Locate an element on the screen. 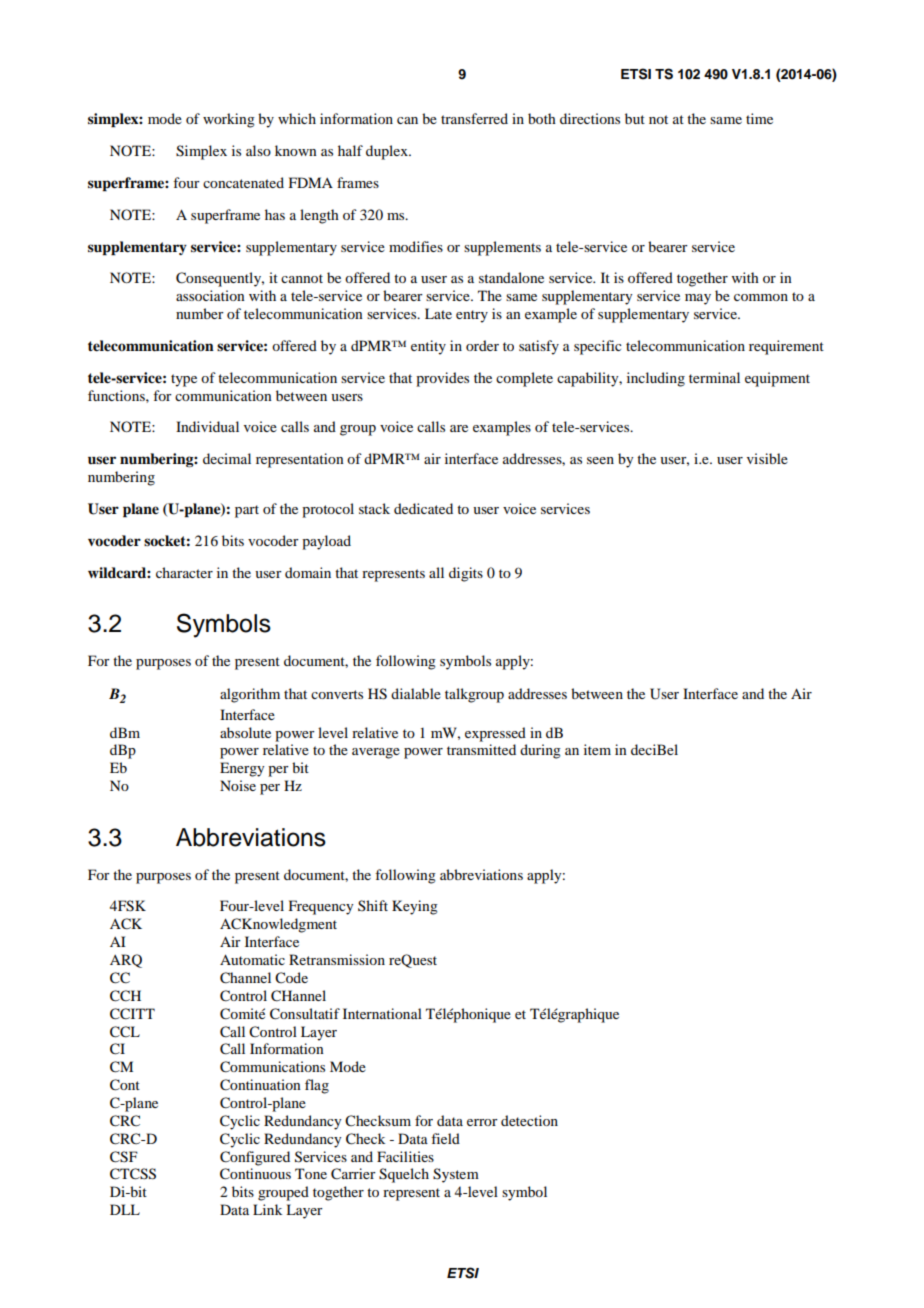 Image resolution: width=924 pixels, height=1308 pixels. type is located at coordinates (184, 380).
